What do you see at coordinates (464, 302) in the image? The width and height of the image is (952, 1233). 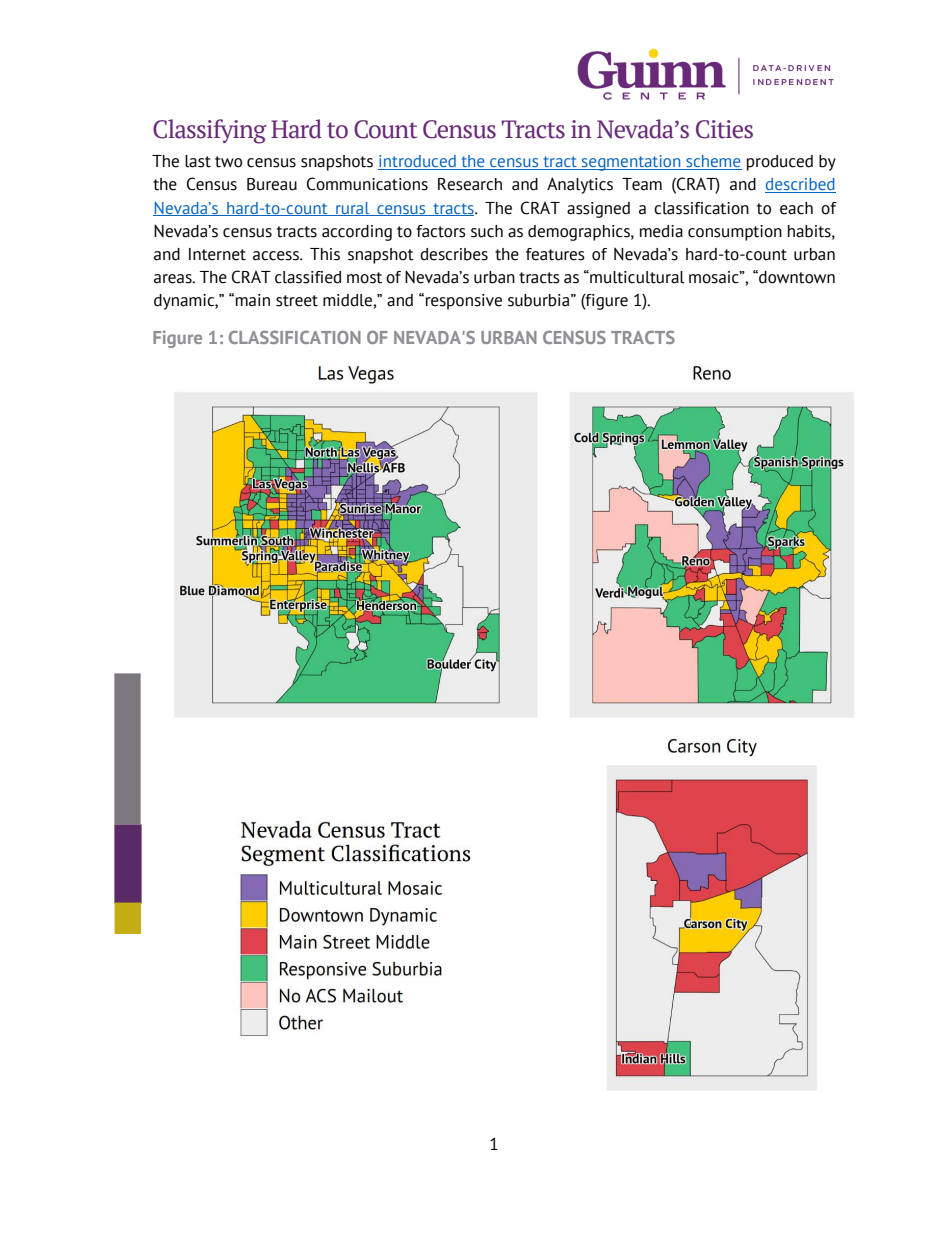 I see `responsive` at bounding box center [464, 302].
